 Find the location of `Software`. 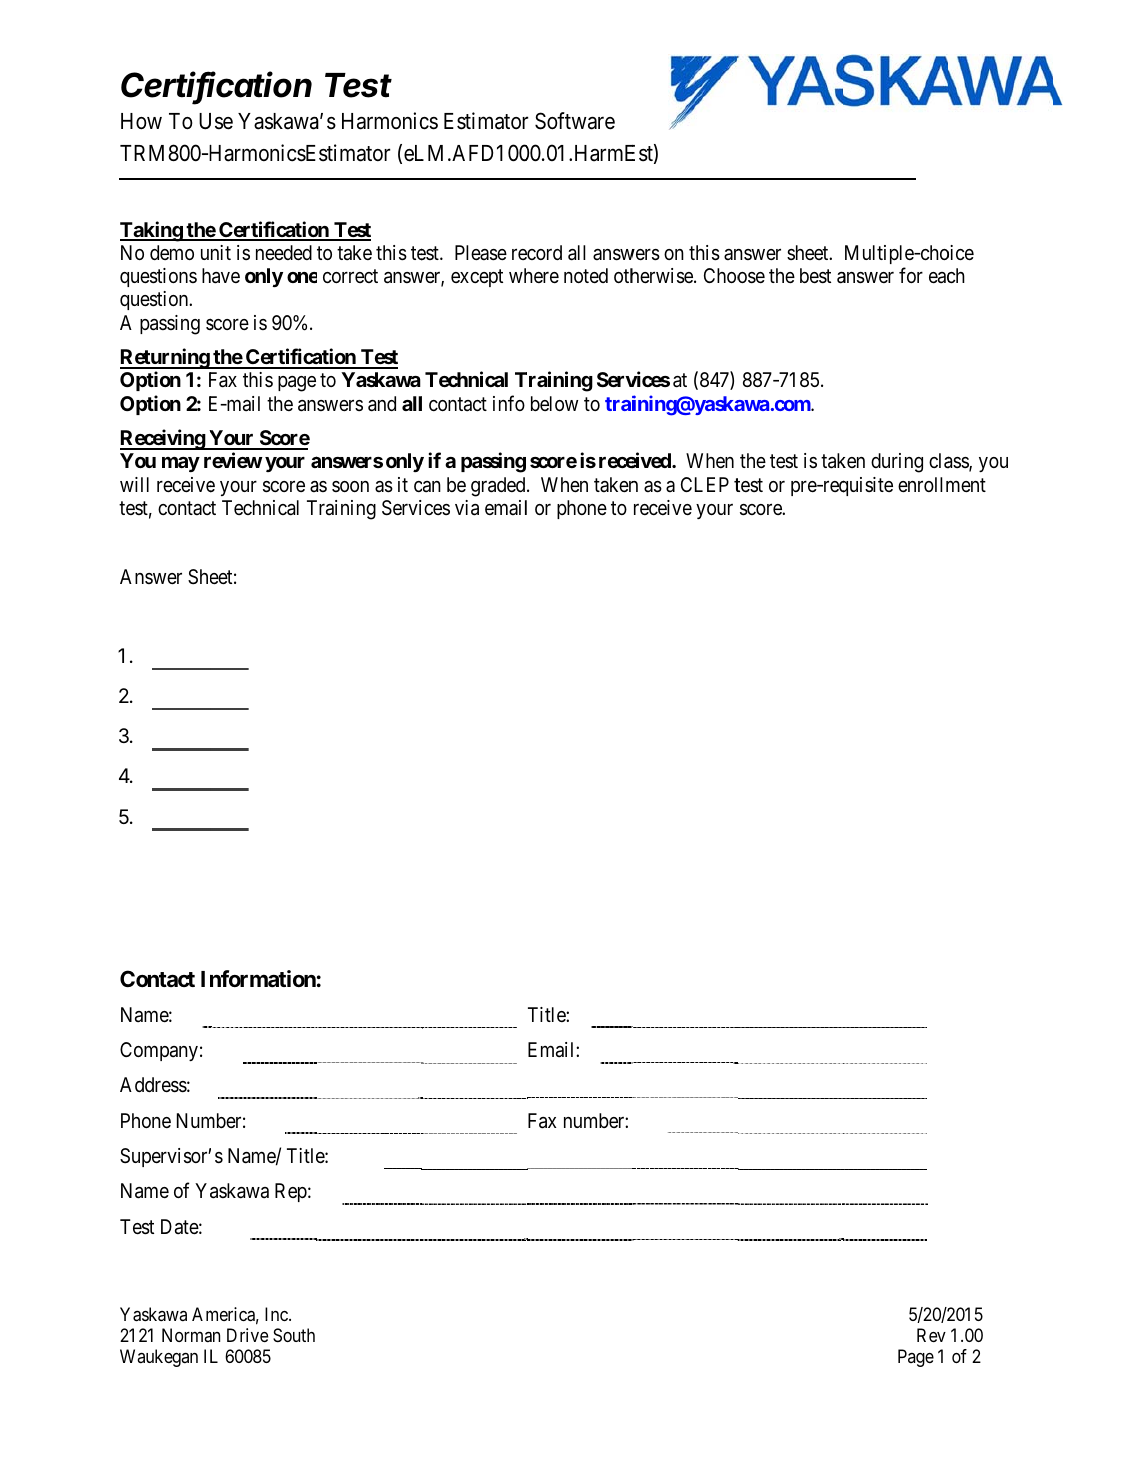

Software is located at coordinates (575, 121).
